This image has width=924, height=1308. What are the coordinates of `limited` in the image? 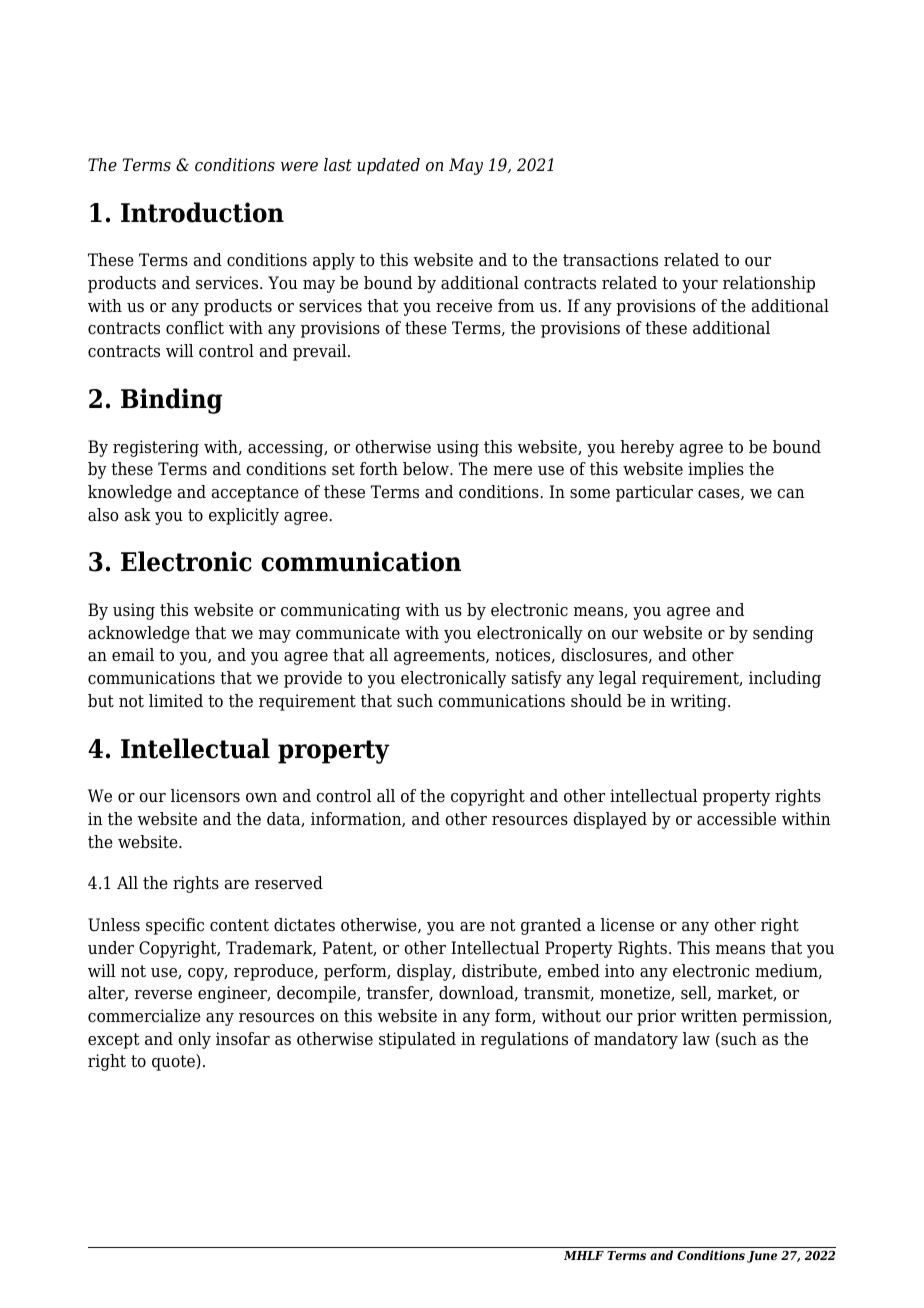 It's located at (176, 701).
